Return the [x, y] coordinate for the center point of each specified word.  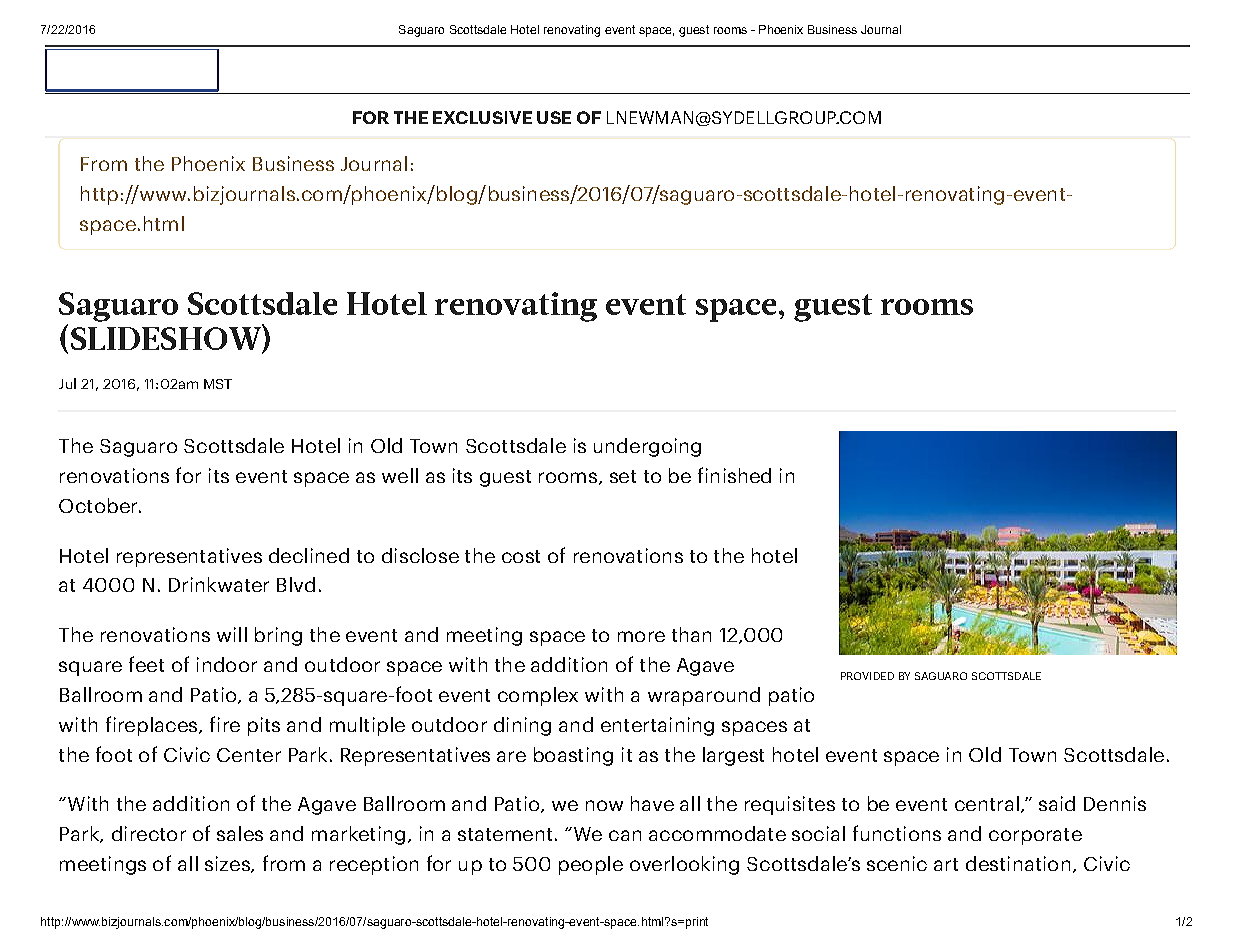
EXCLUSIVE [482, 117]
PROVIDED [867, 676]
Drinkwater [219, 584]
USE [554, 117]
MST [218, 384]
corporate [1035, 836]
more [641, 636]
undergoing [647, 447]
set [623, 476]
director [149, 833]
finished [734, 475]
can [625, 835]
